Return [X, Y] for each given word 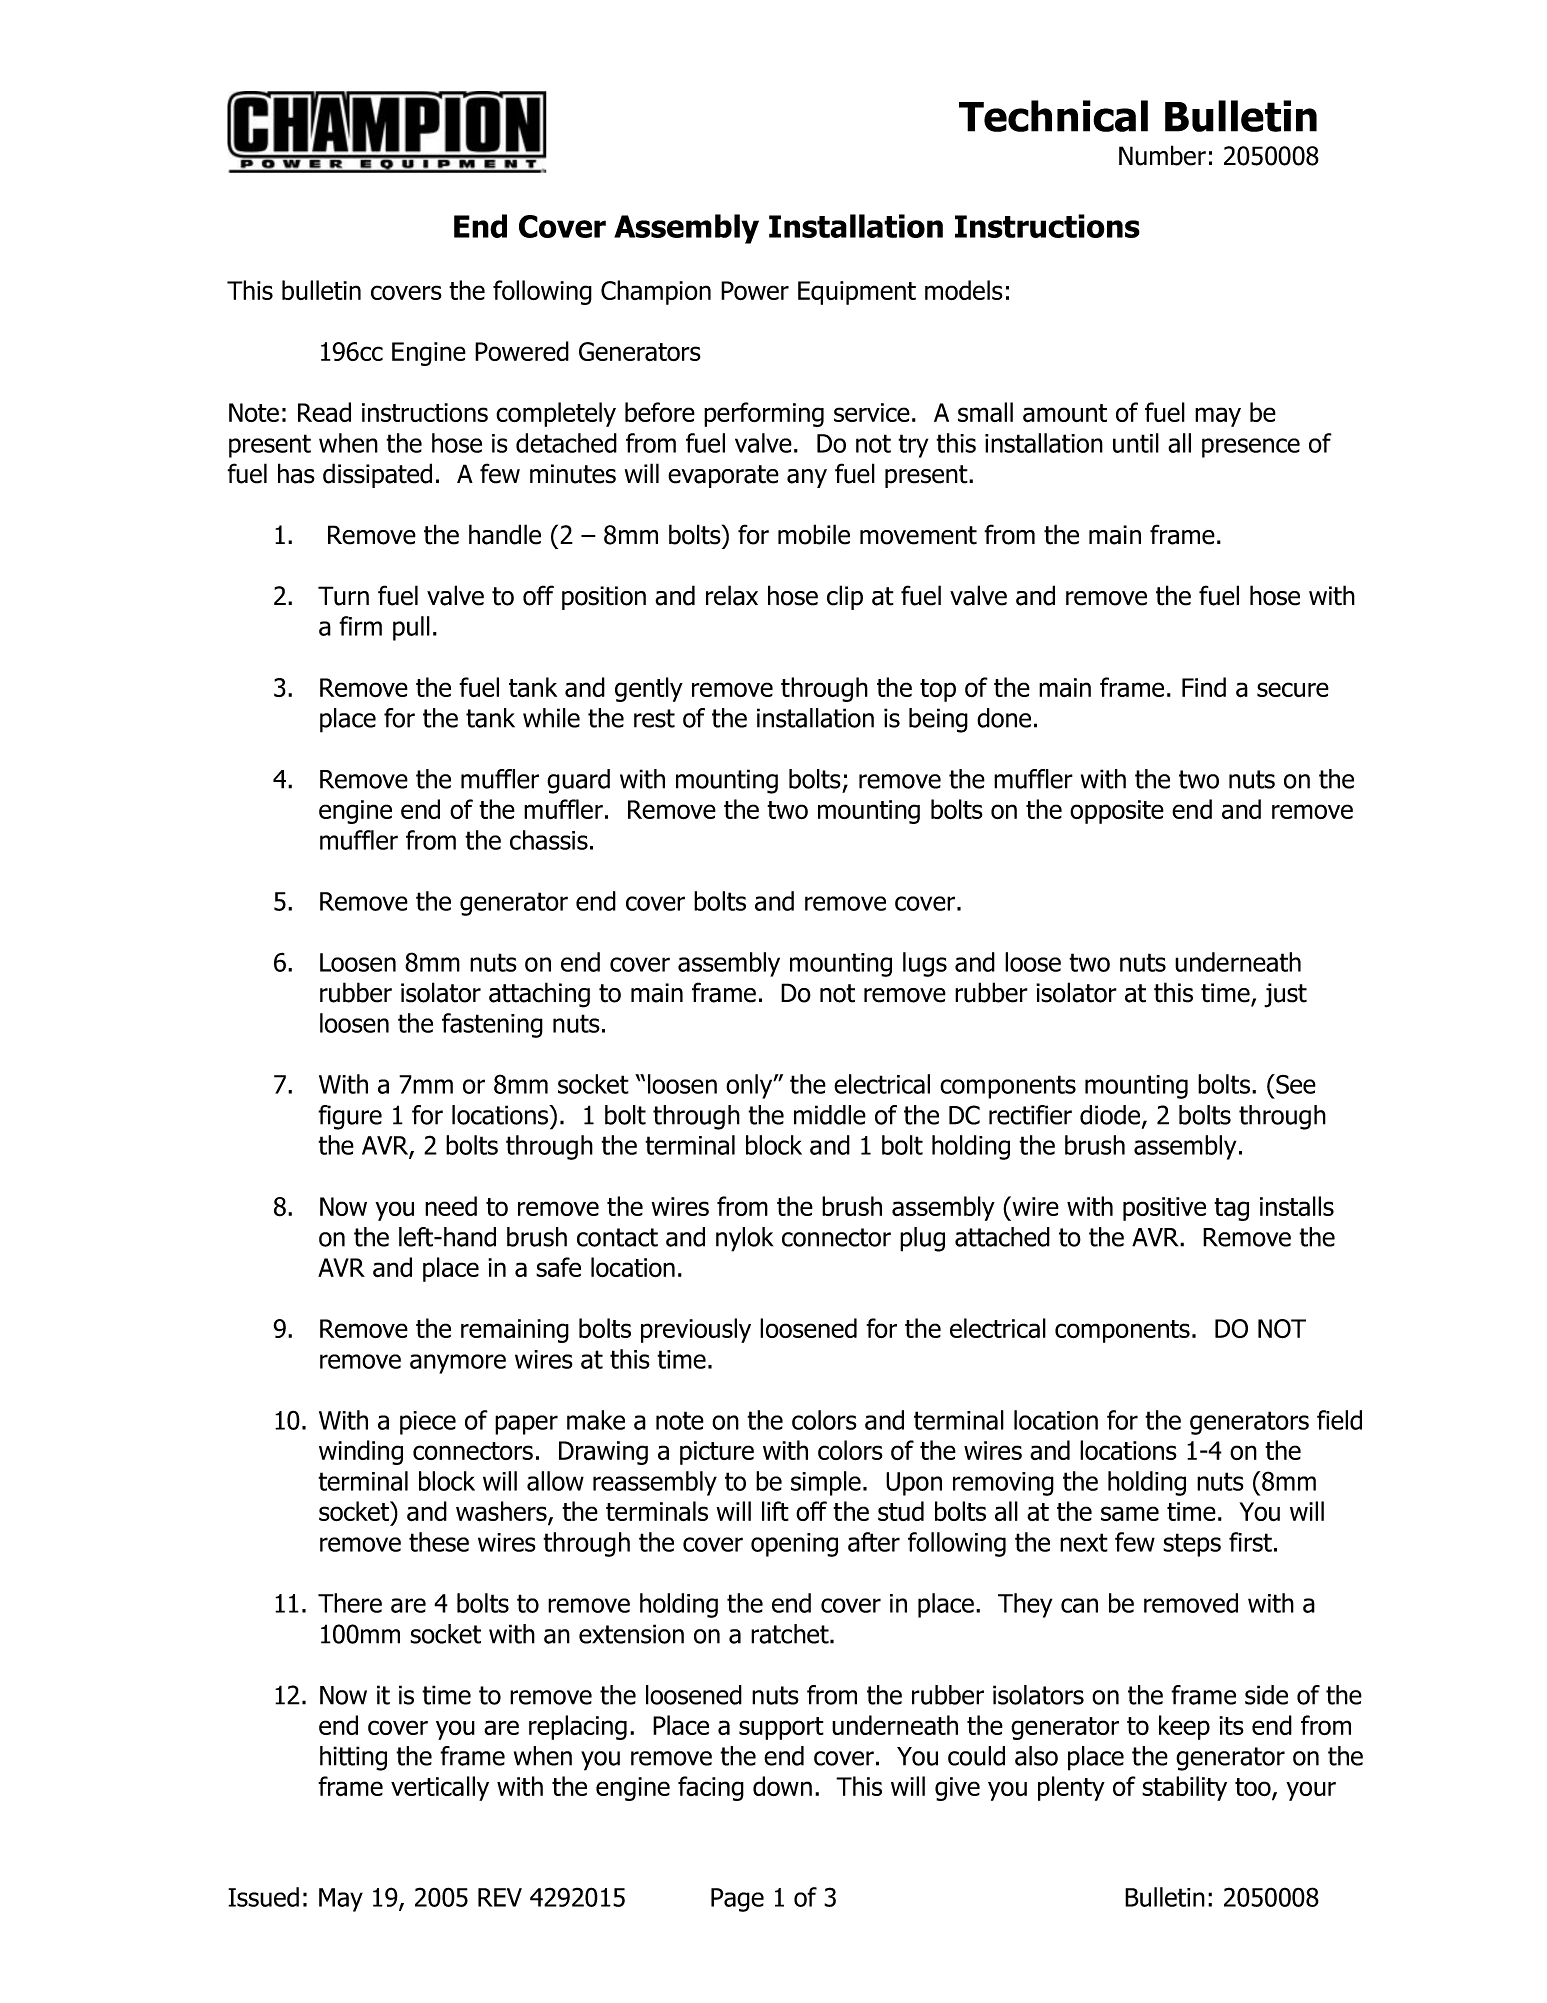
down [782, 1786]
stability [1184, 1788]
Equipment [857, 293]
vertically [440, 1788]
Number [1162, 155]
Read [324, 412]
